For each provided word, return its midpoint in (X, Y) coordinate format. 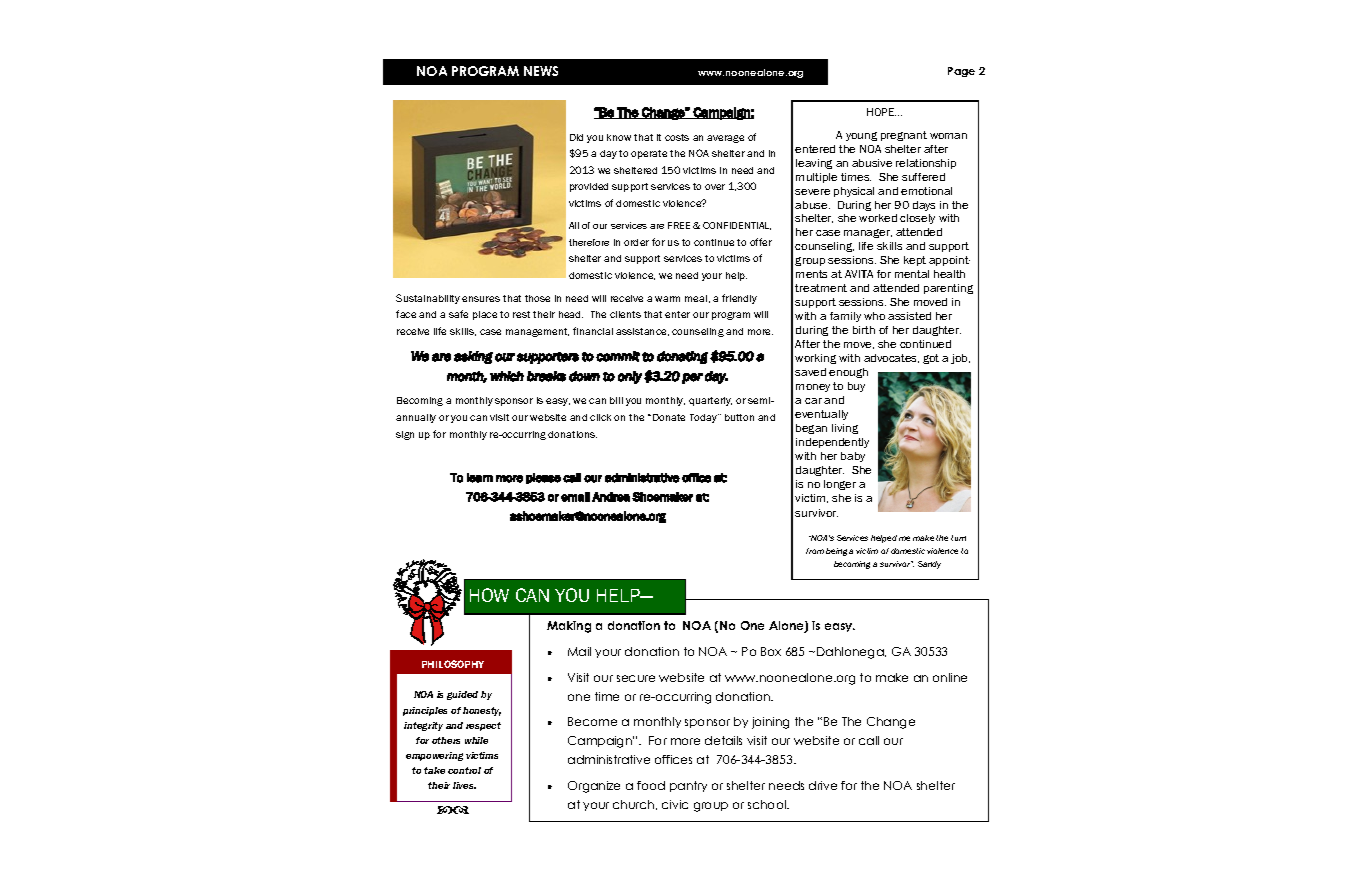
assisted (909, 316)
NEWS (541, 71)
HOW (489, 595)
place (485, 315)
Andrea (611, 497)
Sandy (929, 565)
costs (677, 137)
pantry (688, 786)
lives (464, 785)
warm (667, 299)
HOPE (881, 112)
